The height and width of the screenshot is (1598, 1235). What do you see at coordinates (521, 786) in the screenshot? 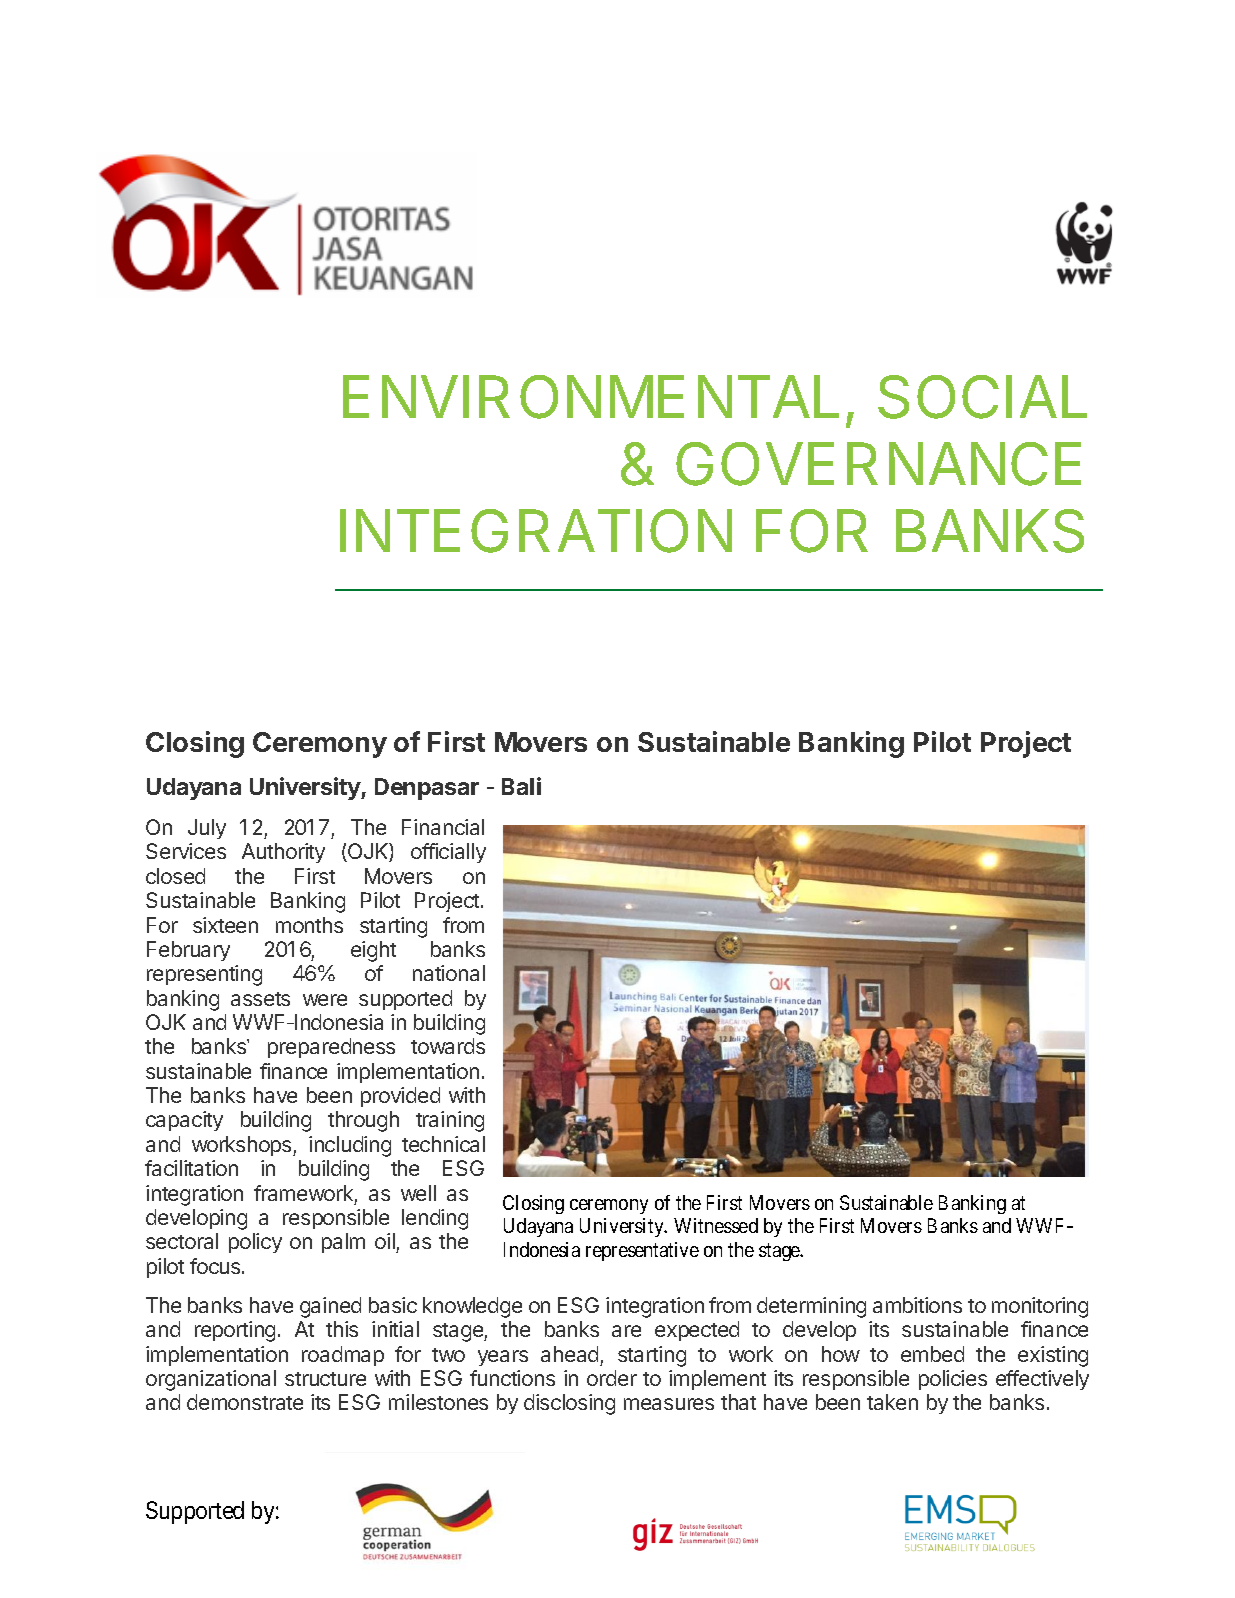
I see `Bali` at bounding box center [521, 786].
